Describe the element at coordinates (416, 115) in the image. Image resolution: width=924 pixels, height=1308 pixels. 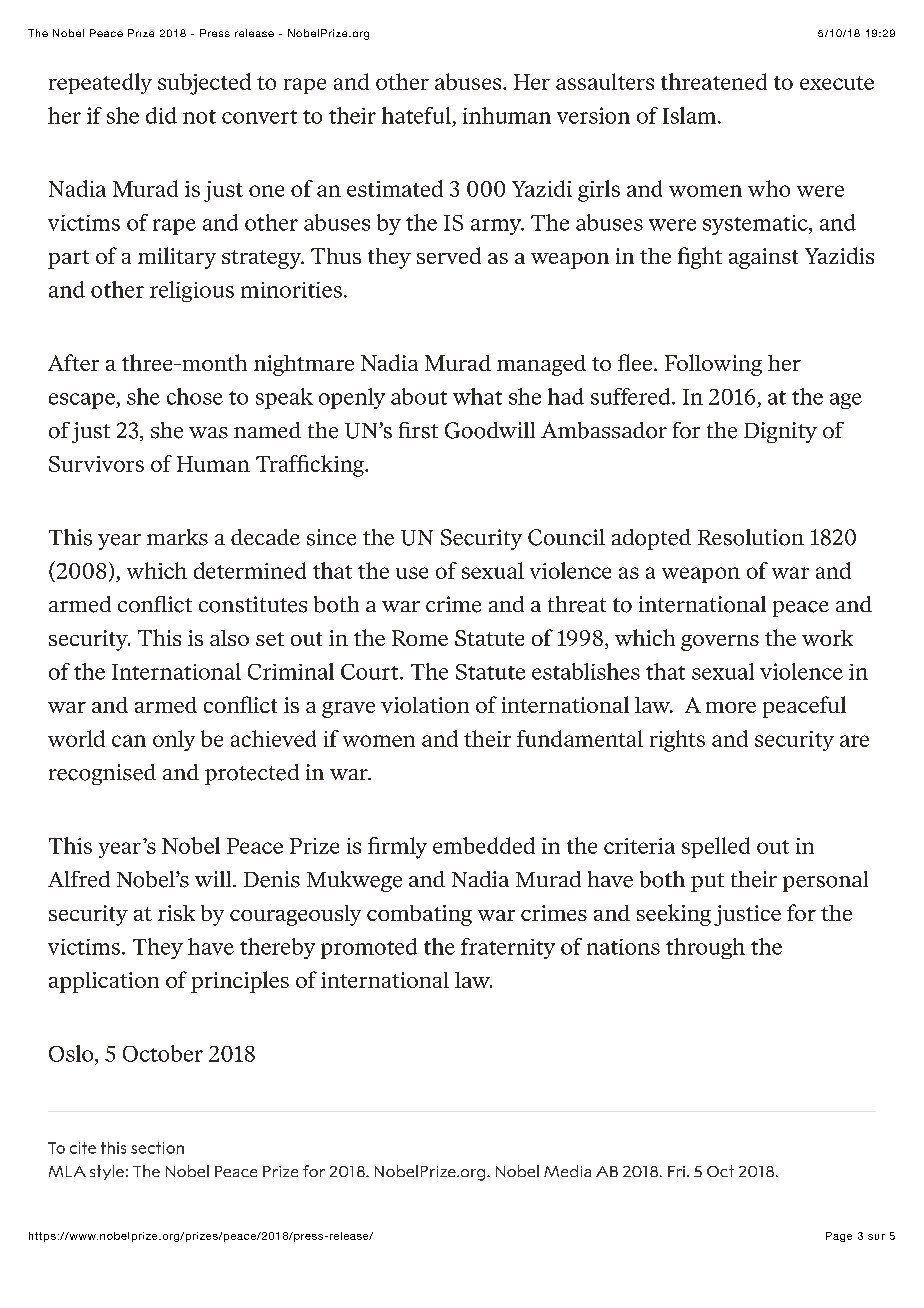
I see `hateful` at that location.
